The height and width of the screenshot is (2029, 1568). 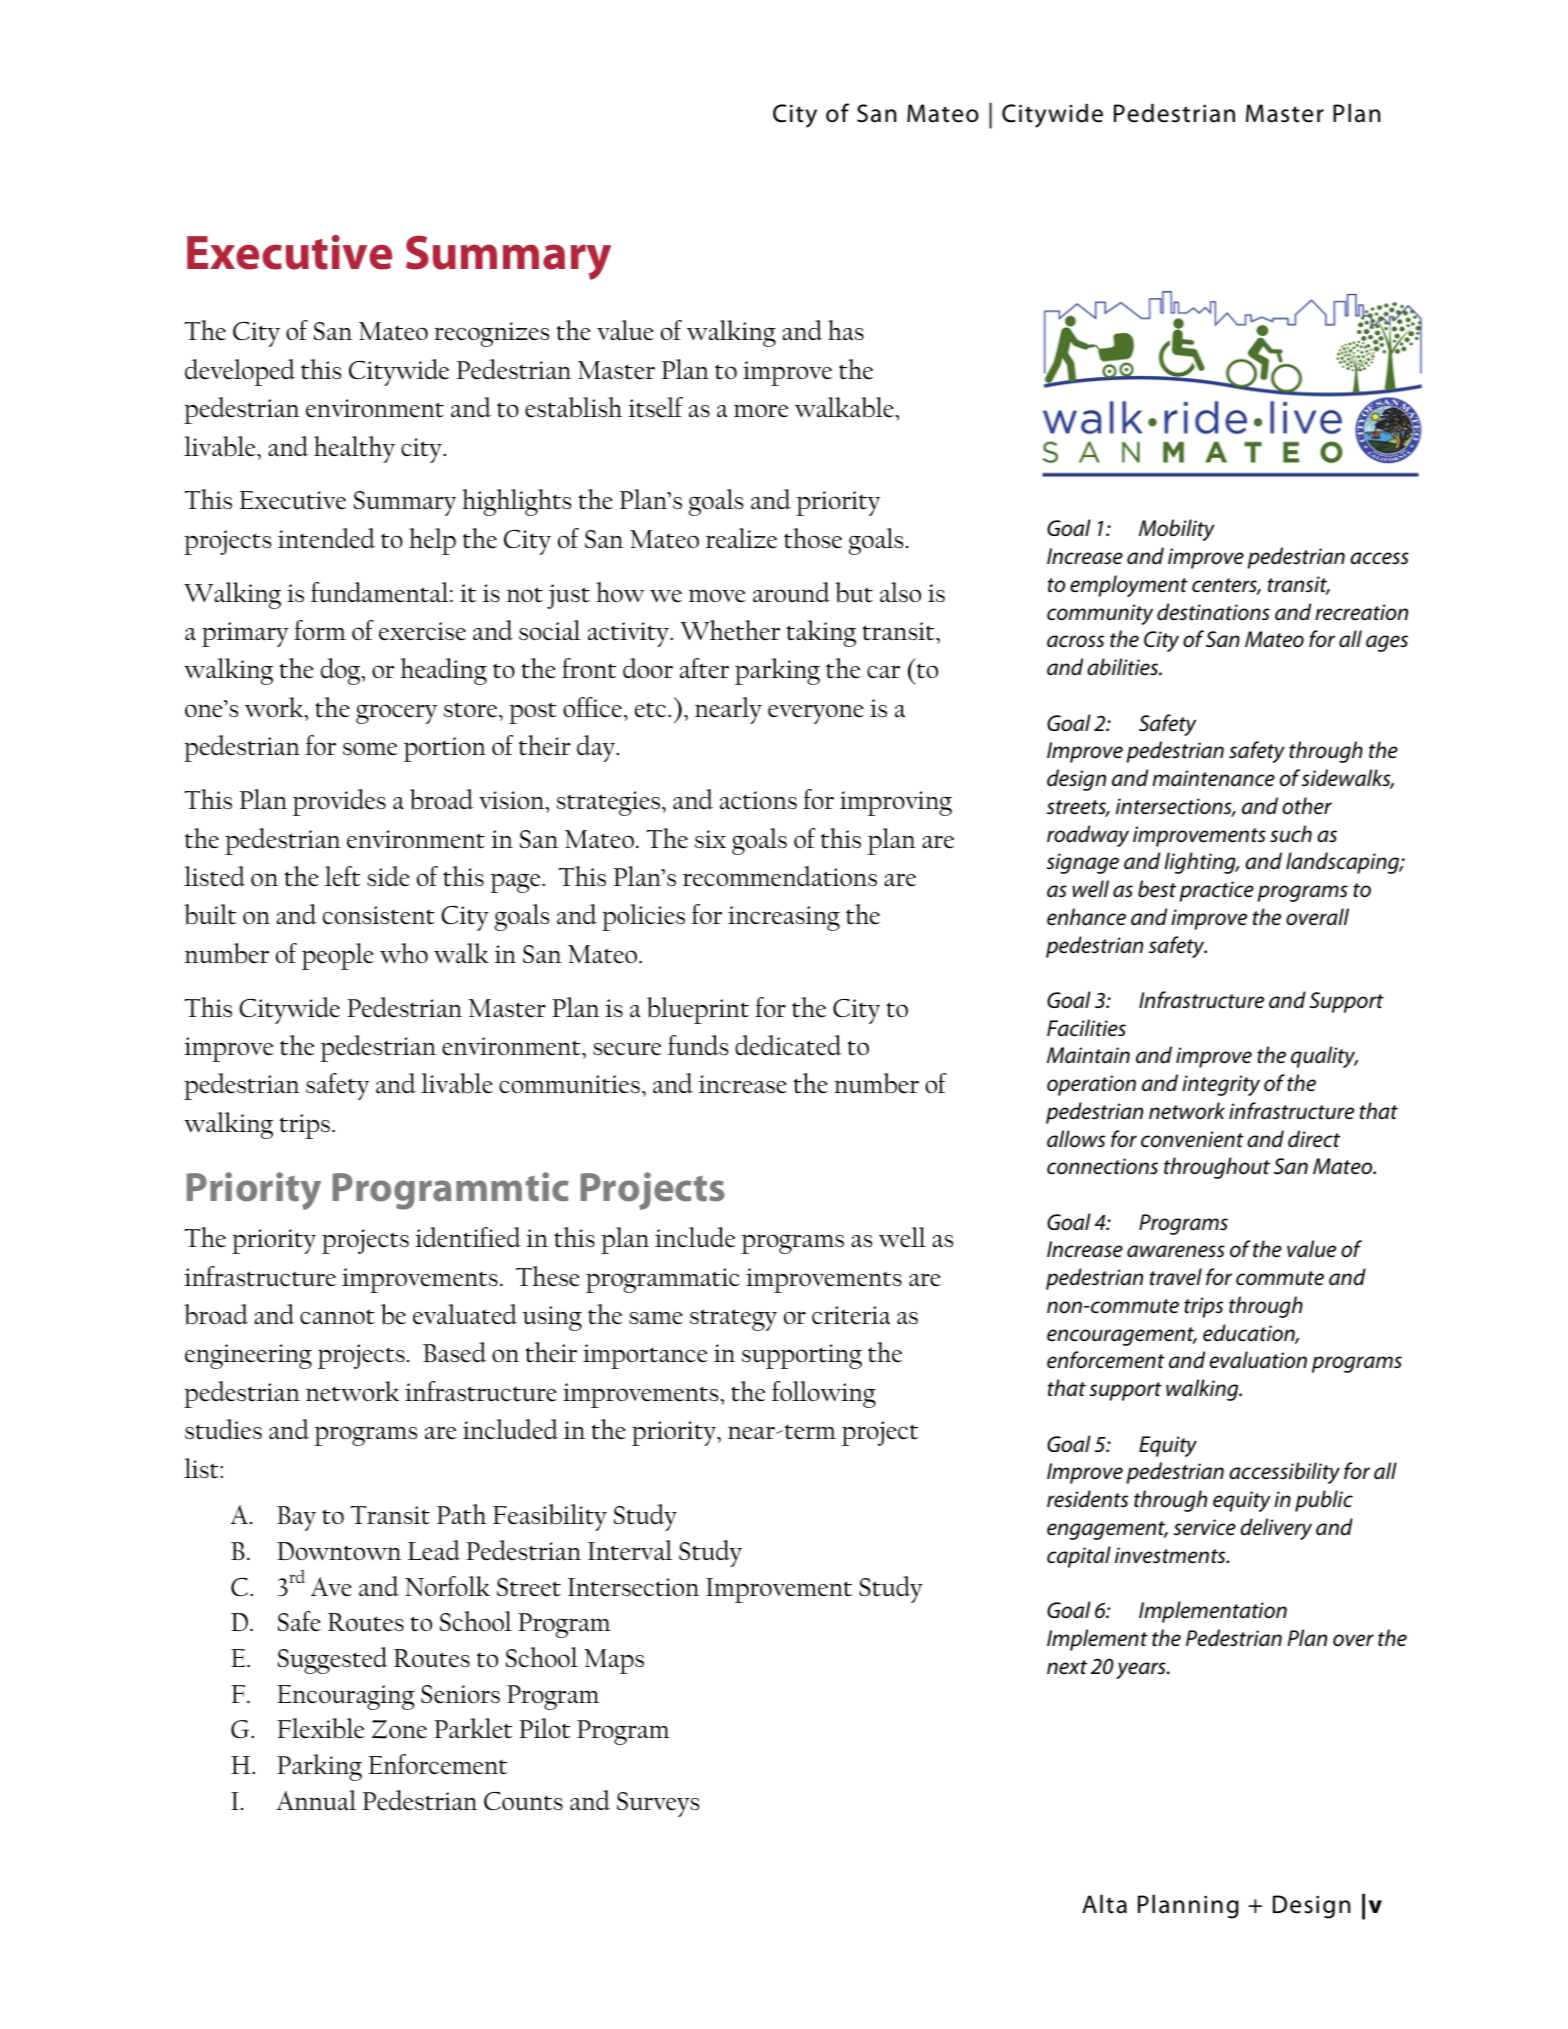 I want to click on Annual, so click(x=316, y=1800).
